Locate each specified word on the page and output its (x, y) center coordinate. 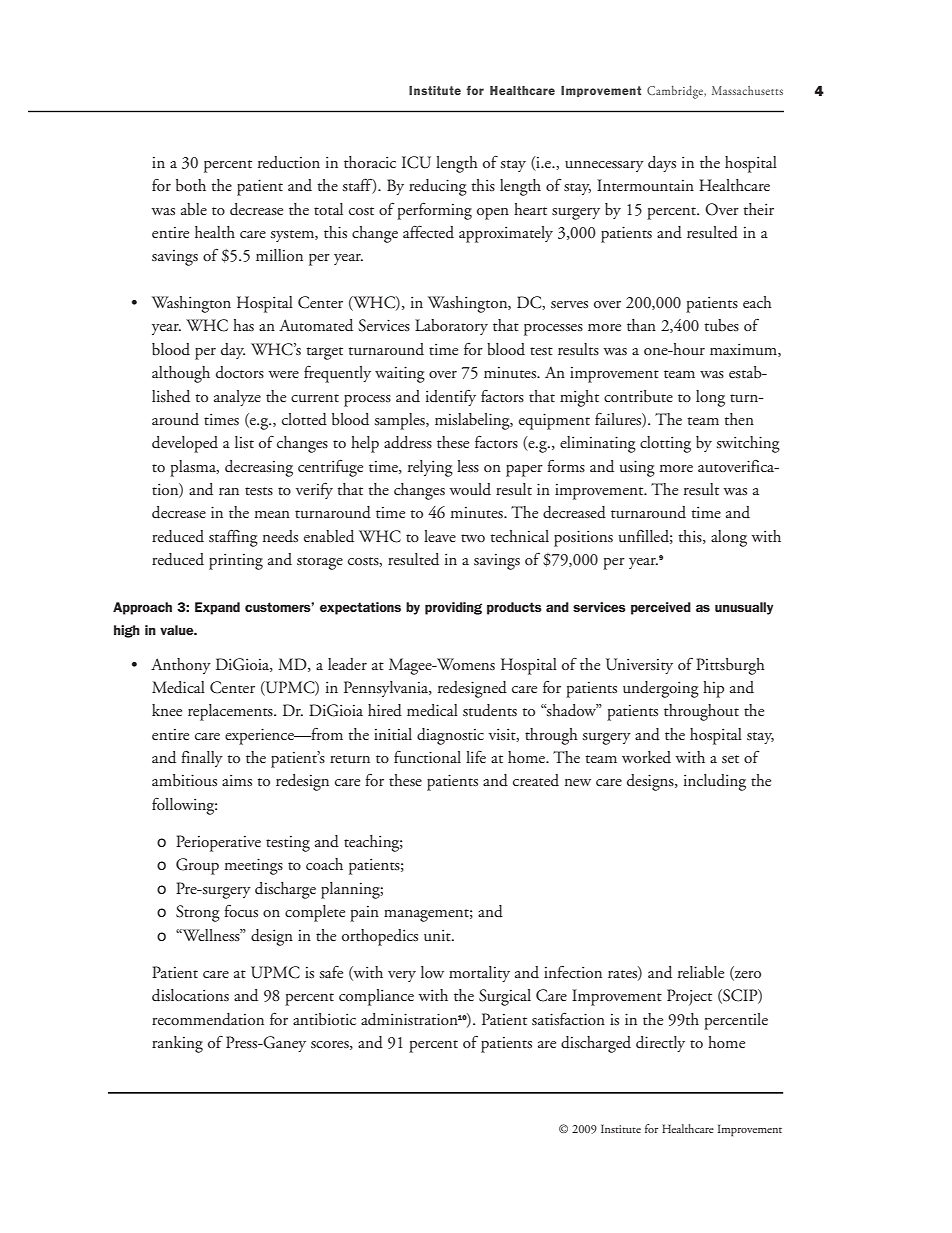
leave (440, 536)
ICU (416, 162)
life (476, 757)
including (715, 782)
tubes (721, 325)
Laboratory (451, 327)
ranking (177, 1044)
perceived (661, 608)
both (191, 185)
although (181, 374)
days (662, 164)
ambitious (184, 780)
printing (236, 561)
